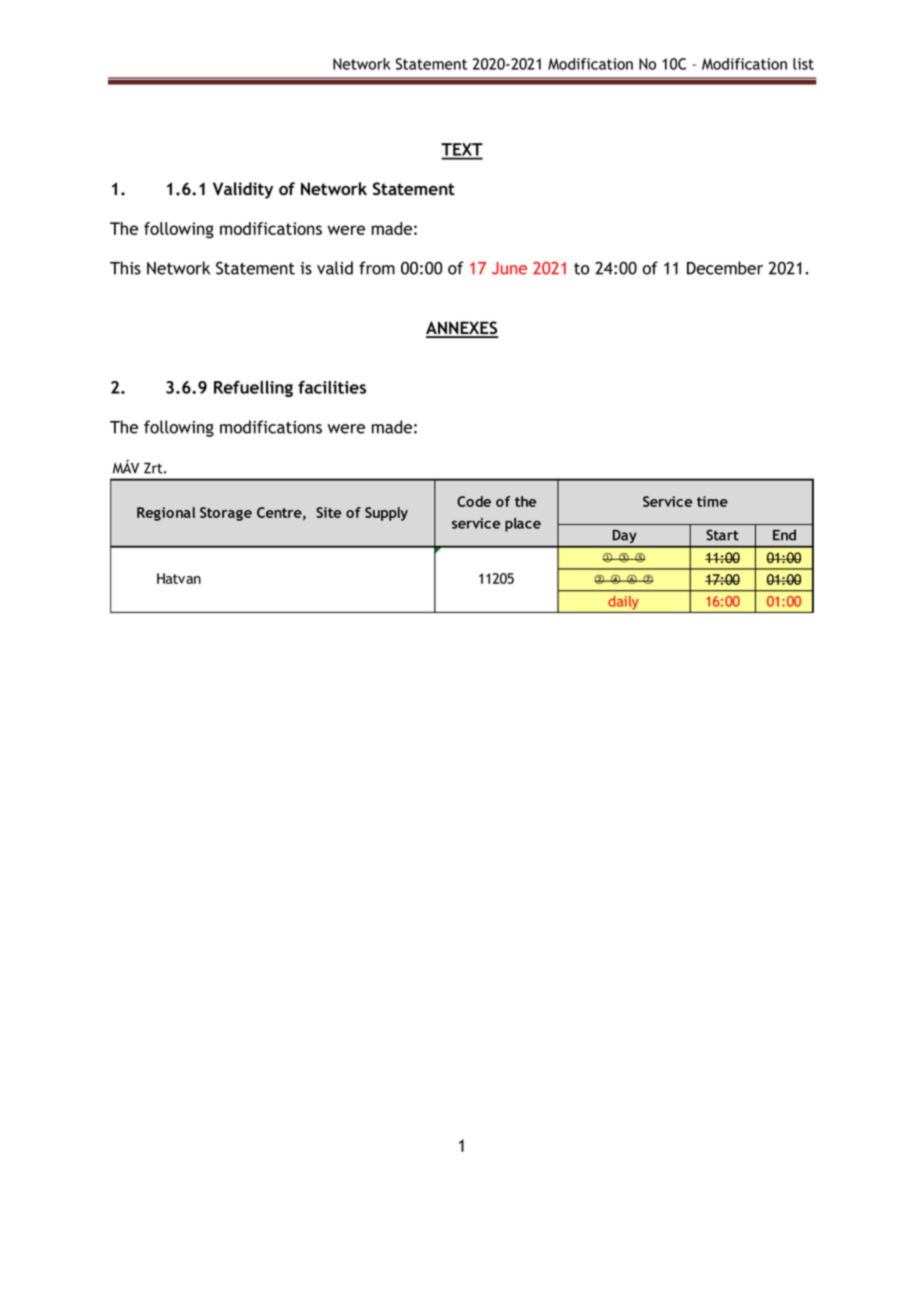 This document has height=1308, width=924. What do you see at coordinates (332, 387) in the document?
I see `facilities` at bounding box center [332, 387].
